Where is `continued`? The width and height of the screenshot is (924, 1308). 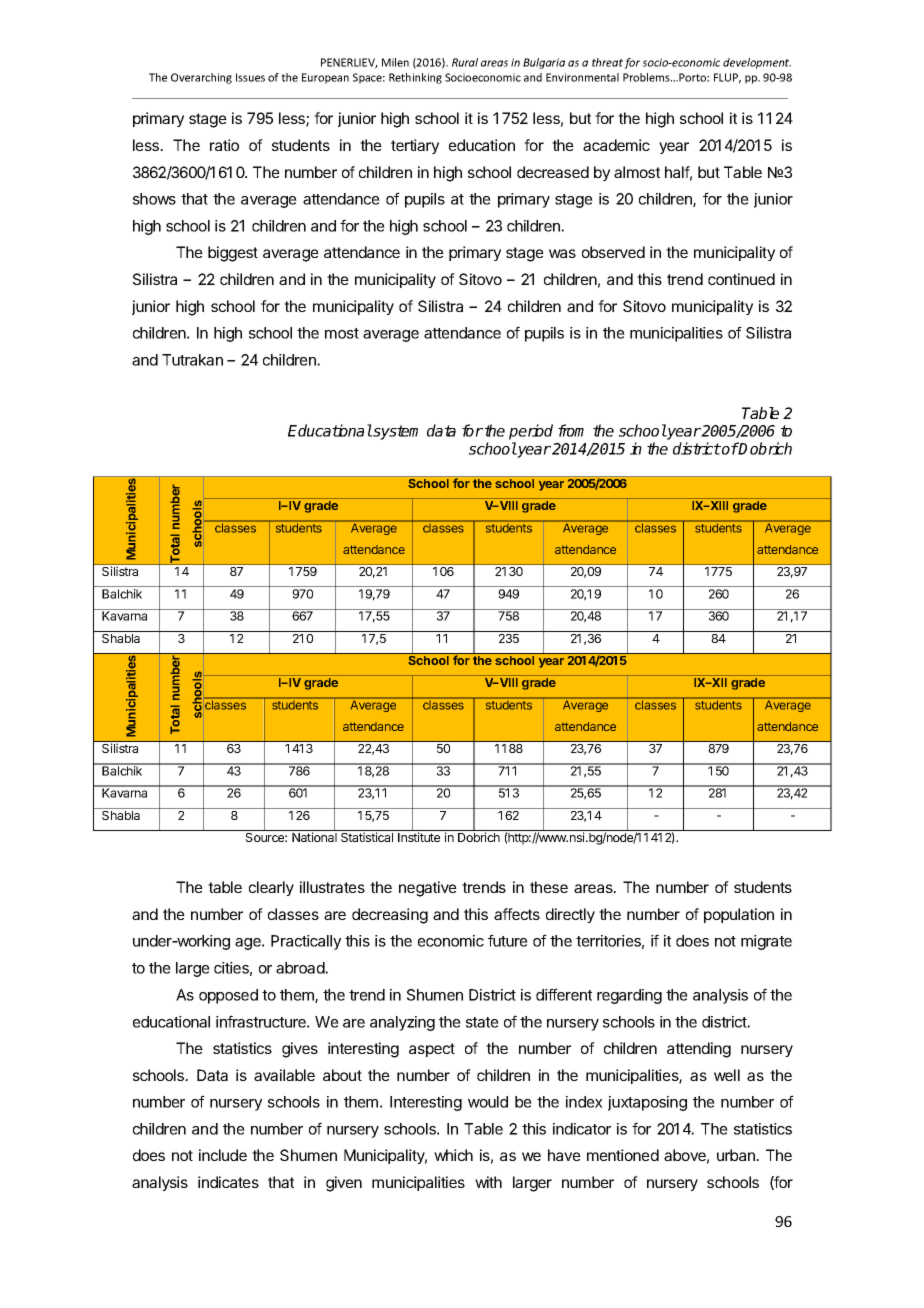 continued is located at coordinates (741, 279).
